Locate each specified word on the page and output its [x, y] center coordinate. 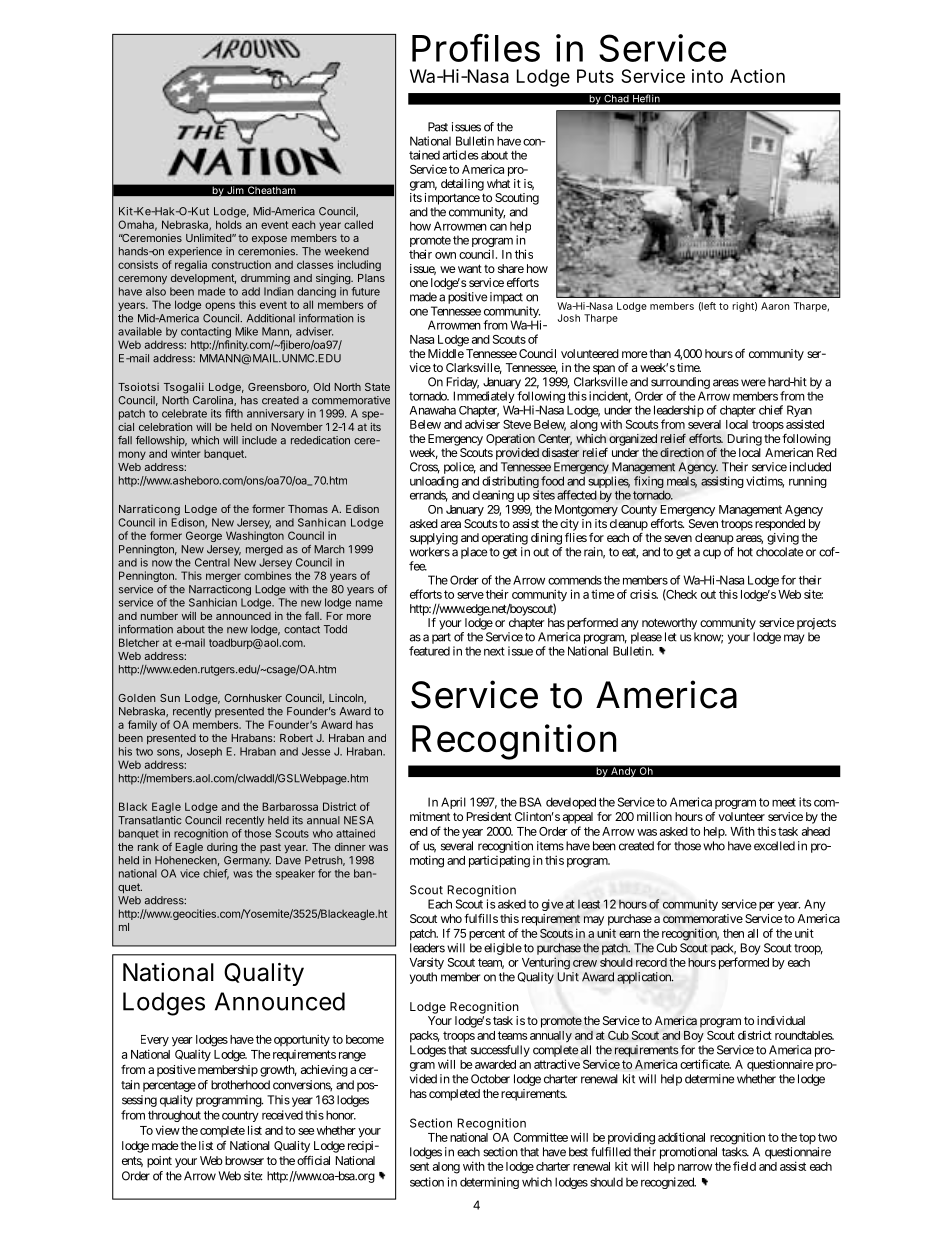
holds [229, 224]
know [708, 638]
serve [470, 595]
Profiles [476, 48]
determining [489, 1183]
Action [757, 76]
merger [223, 577]
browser [244, 1160]
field [744, 1166]
